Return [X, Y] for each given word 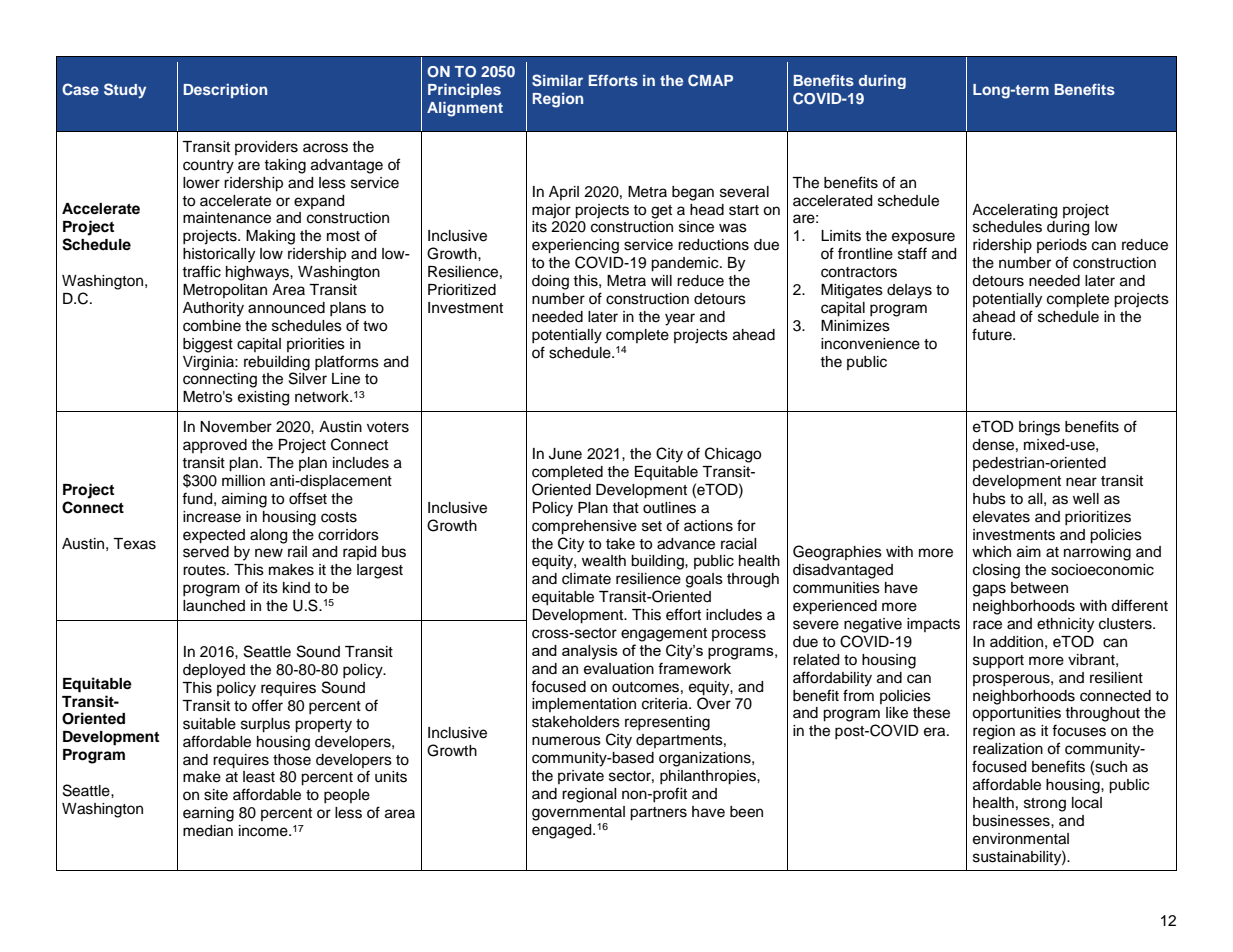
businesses [1012, 821]
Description [225, 91]
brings [1039, 428]
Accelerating [1014, 211]
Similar [557, 80]
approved [215, 446]
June [565, 454]
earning [208, 814]
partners [658, 814]
